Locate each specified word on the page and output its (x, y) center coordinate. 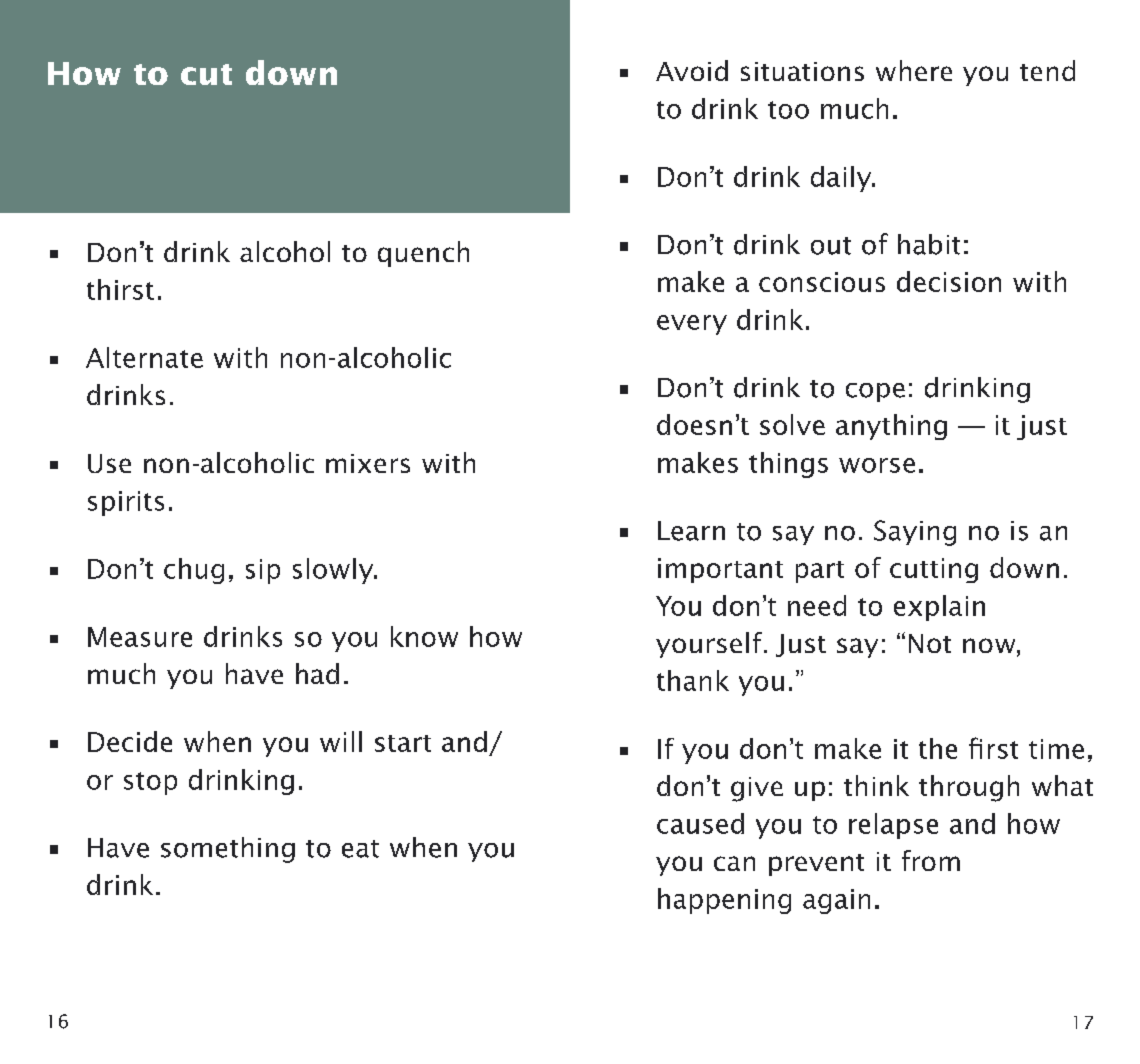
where (914, 70)
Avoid (692, 70)
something (228, 850)
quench (423, 254)
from (931, 860)
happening (724, 901)
